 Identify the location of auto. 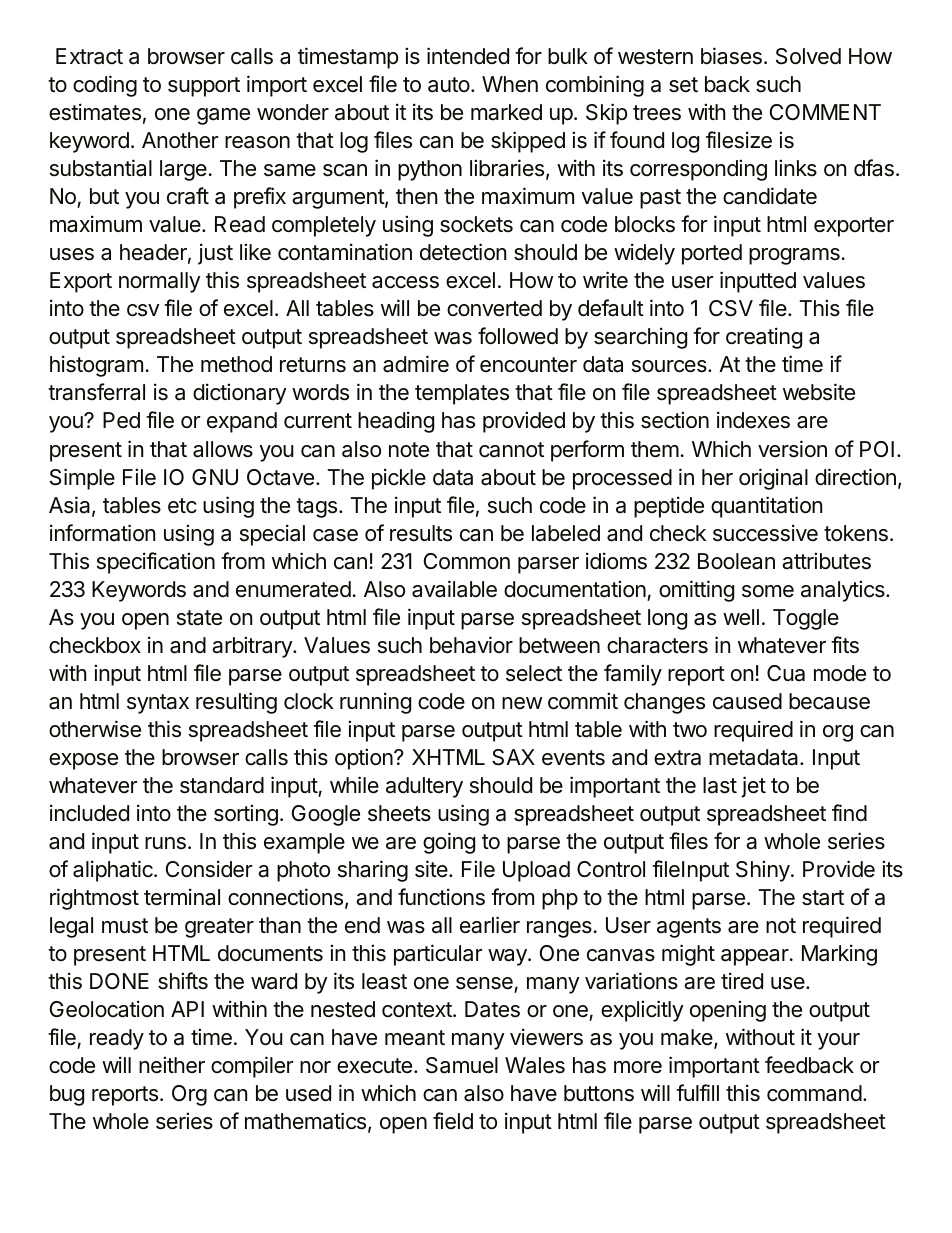
(449, 85).
